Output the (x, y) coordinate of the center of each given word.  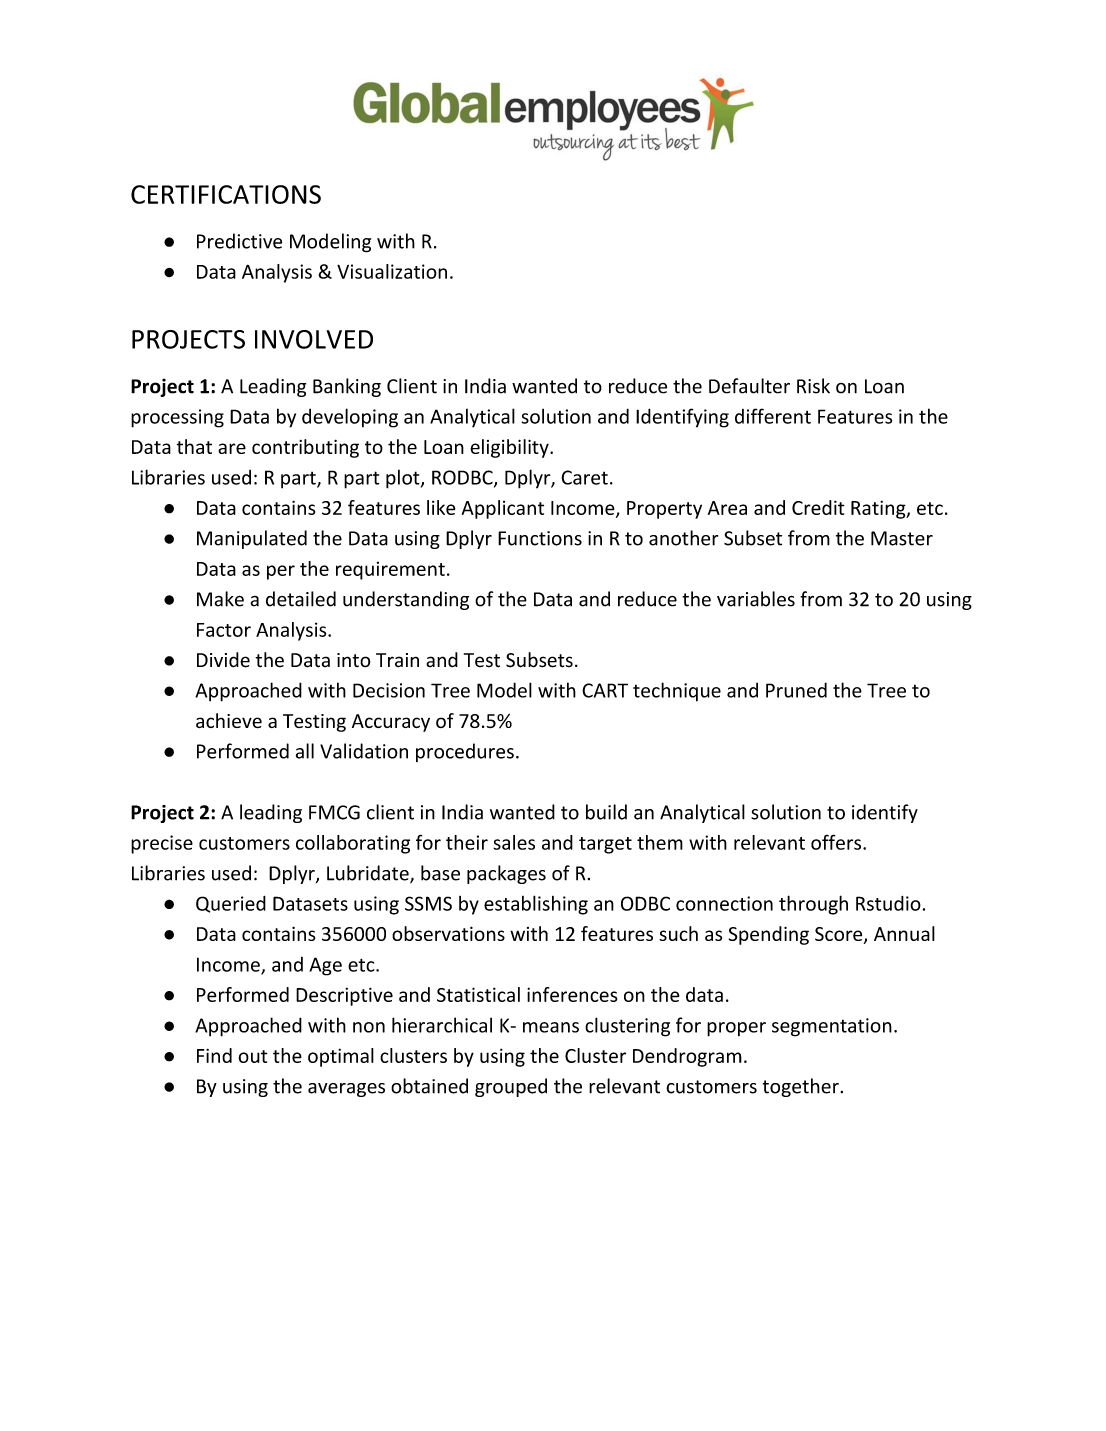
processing (177, 418)
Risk (813, 386)
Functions (540, 538)
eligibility (510, 448)
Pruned (796, 690)
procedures (465, 752)
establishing (536, 905)
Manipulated (252, 539)
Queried (231, 904)
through (813, 905)
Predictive (239, 241)
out (253, 1056)
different (773, 416)
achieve (229, 721)
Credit (818, 507)
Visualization (392, 271)
